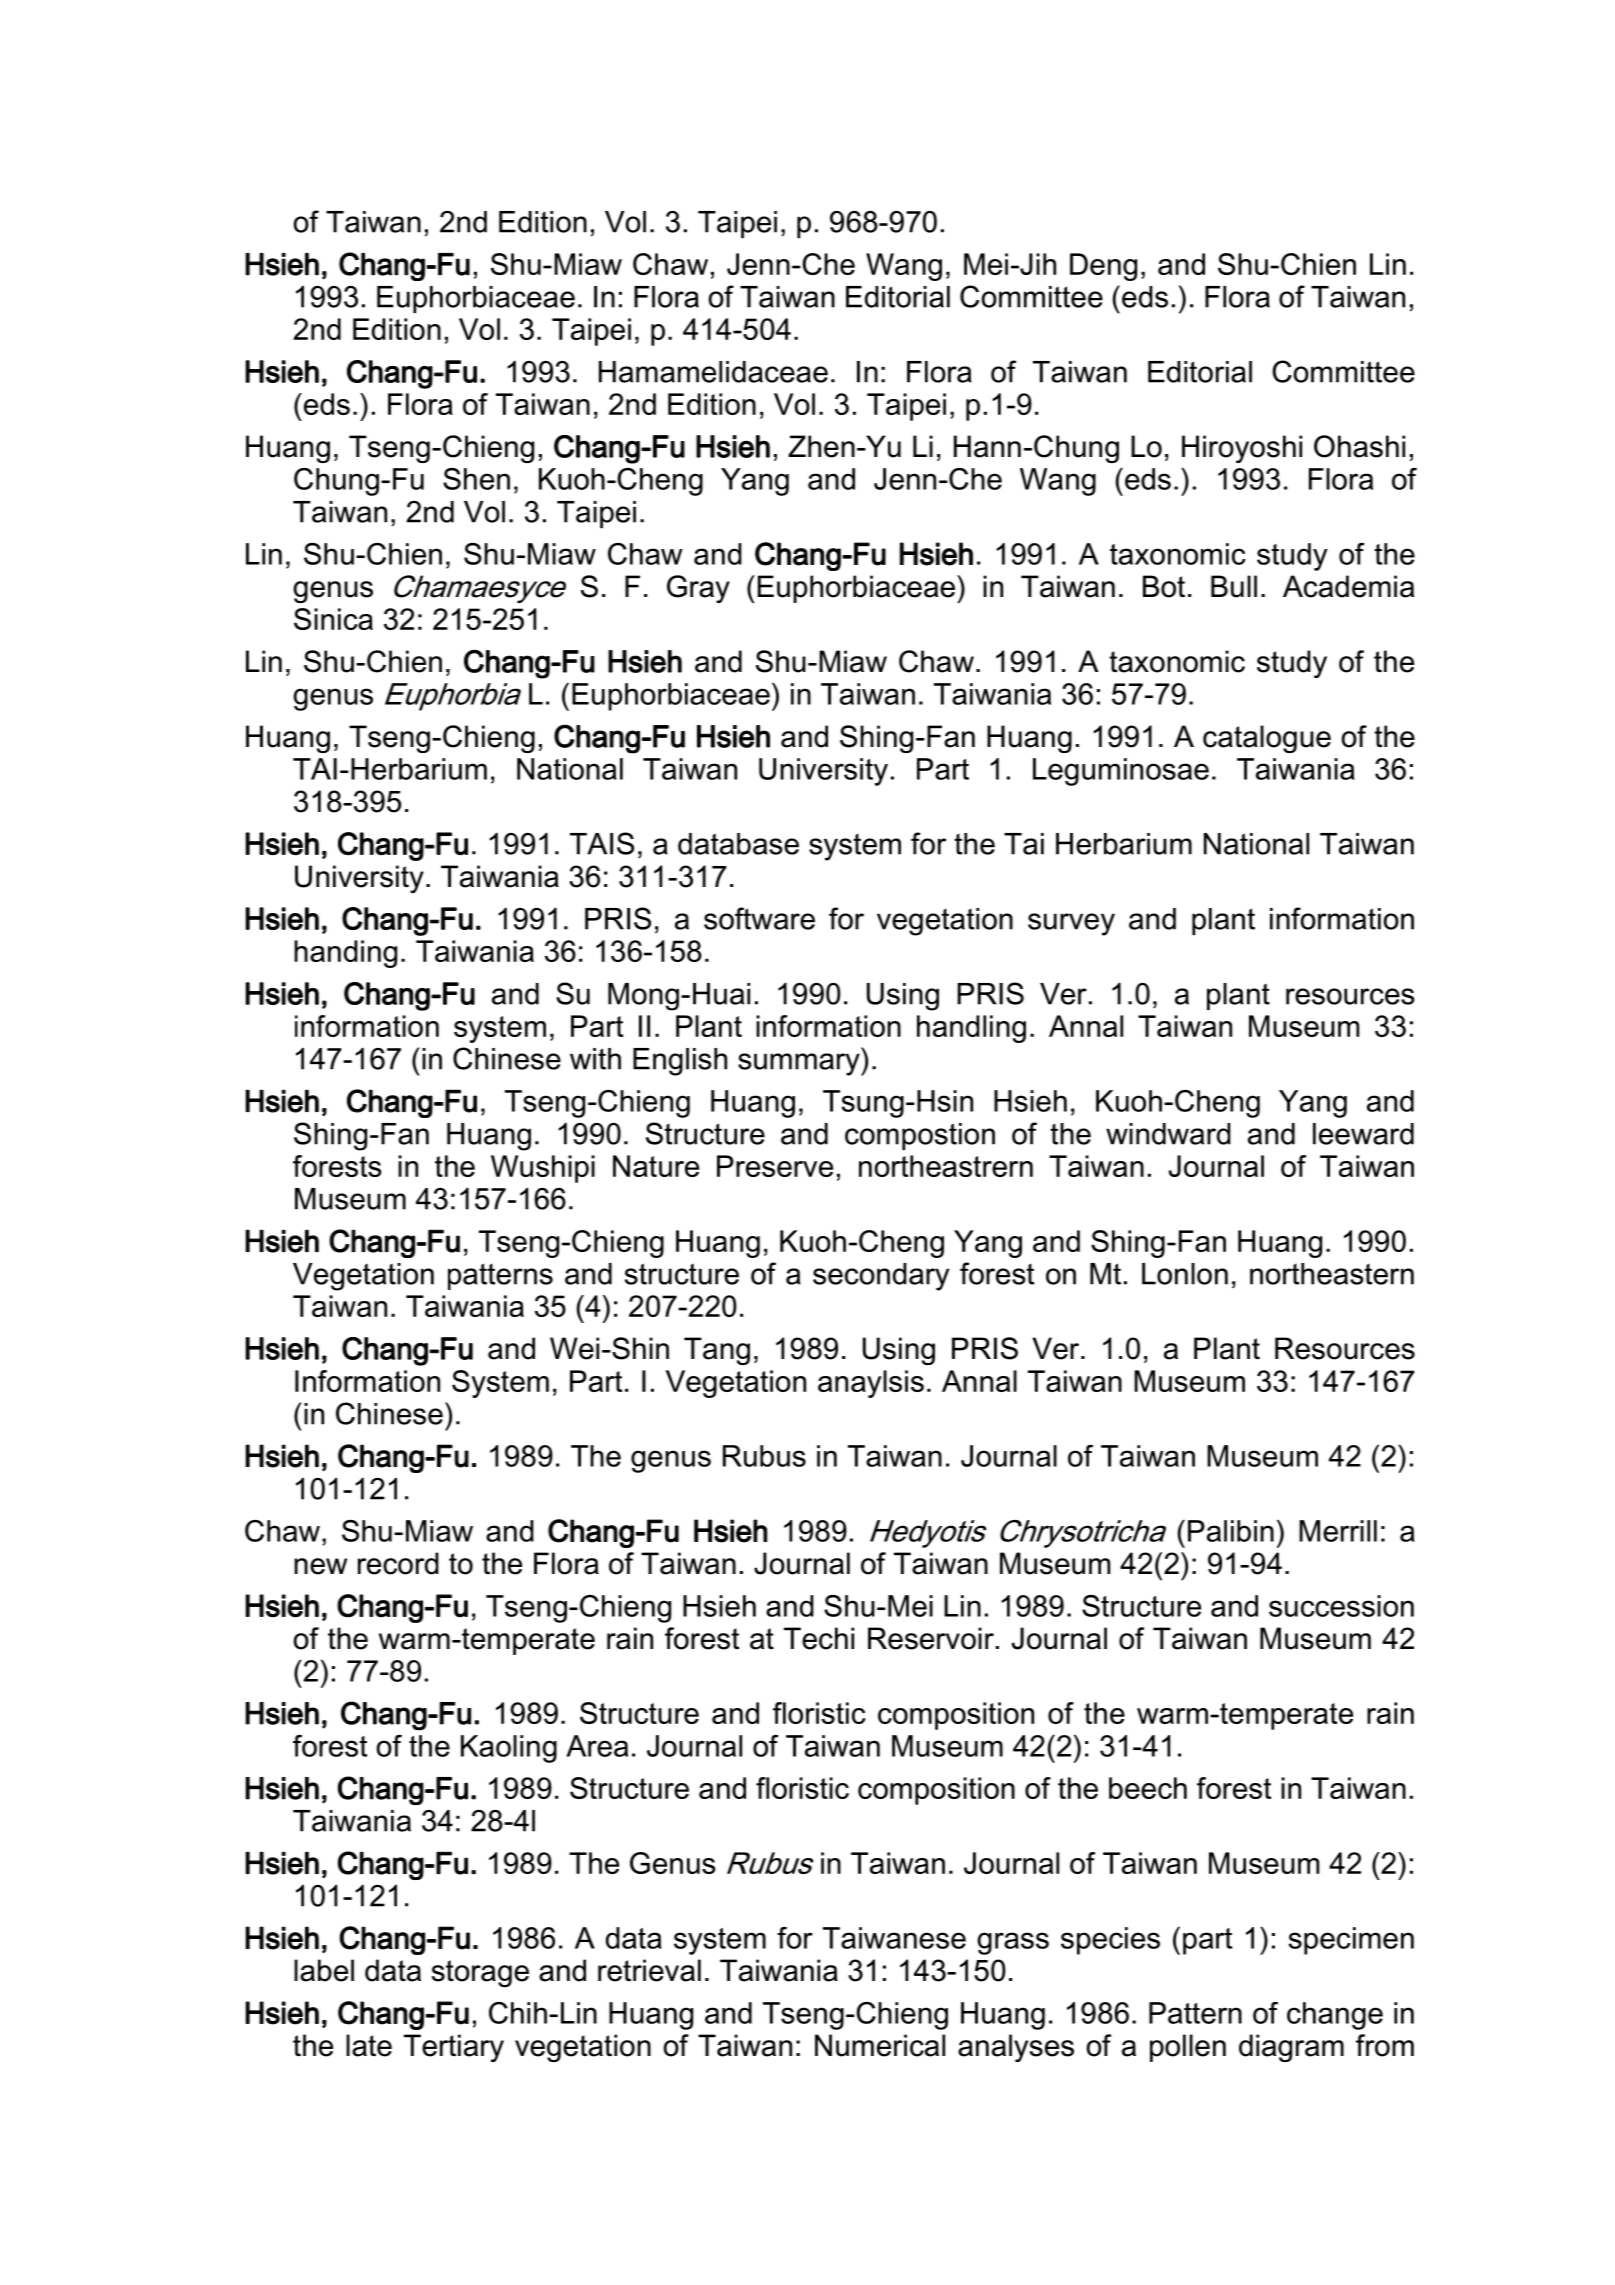 The height and width of the page is (2285, 1615). Describe the element at coordinates (476, 479) in the page. I see `Shen` at that location.
